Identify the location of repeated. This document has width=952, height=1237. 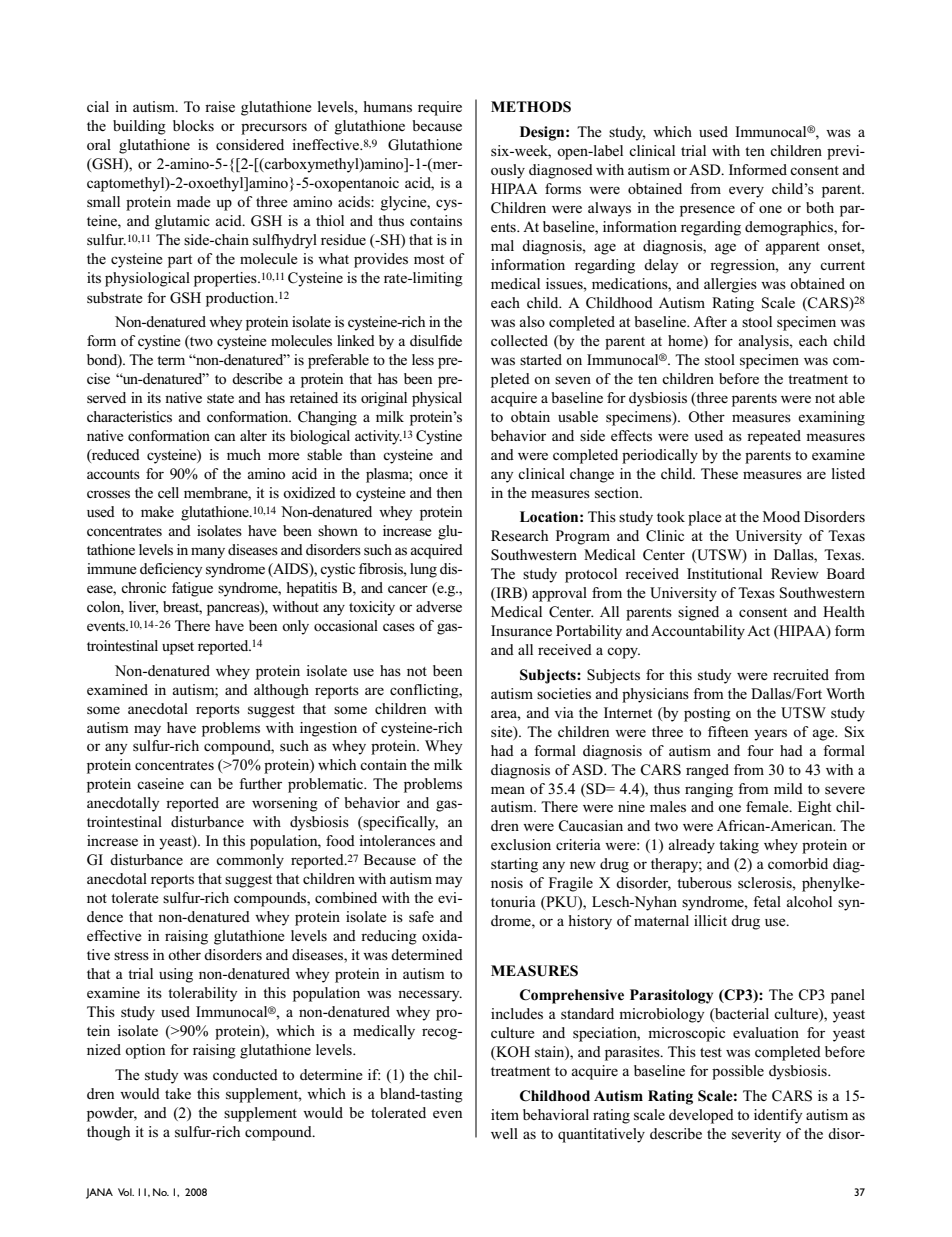
(774, 437).
